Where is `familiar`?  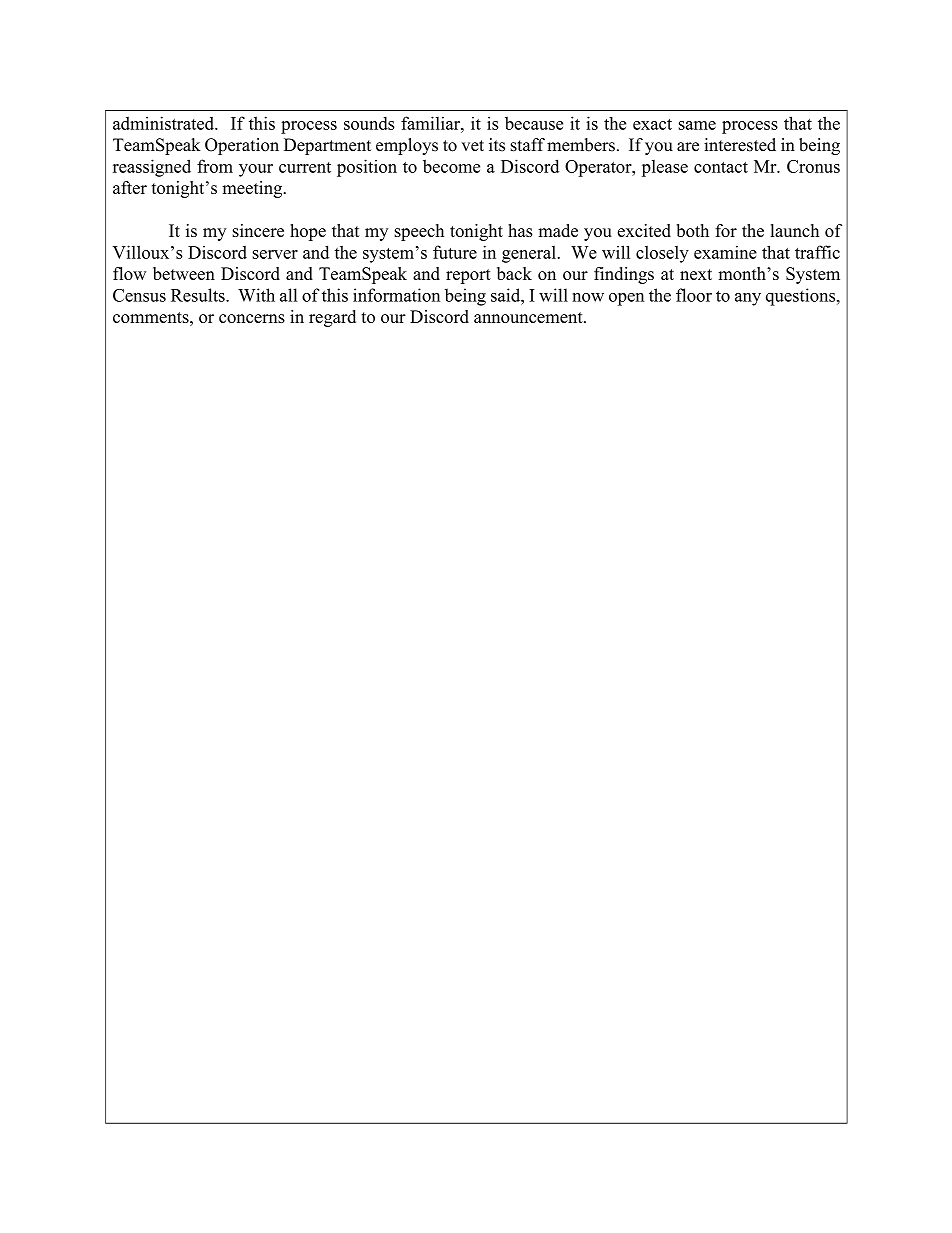 familiar is located at coordinates (431, 123).
